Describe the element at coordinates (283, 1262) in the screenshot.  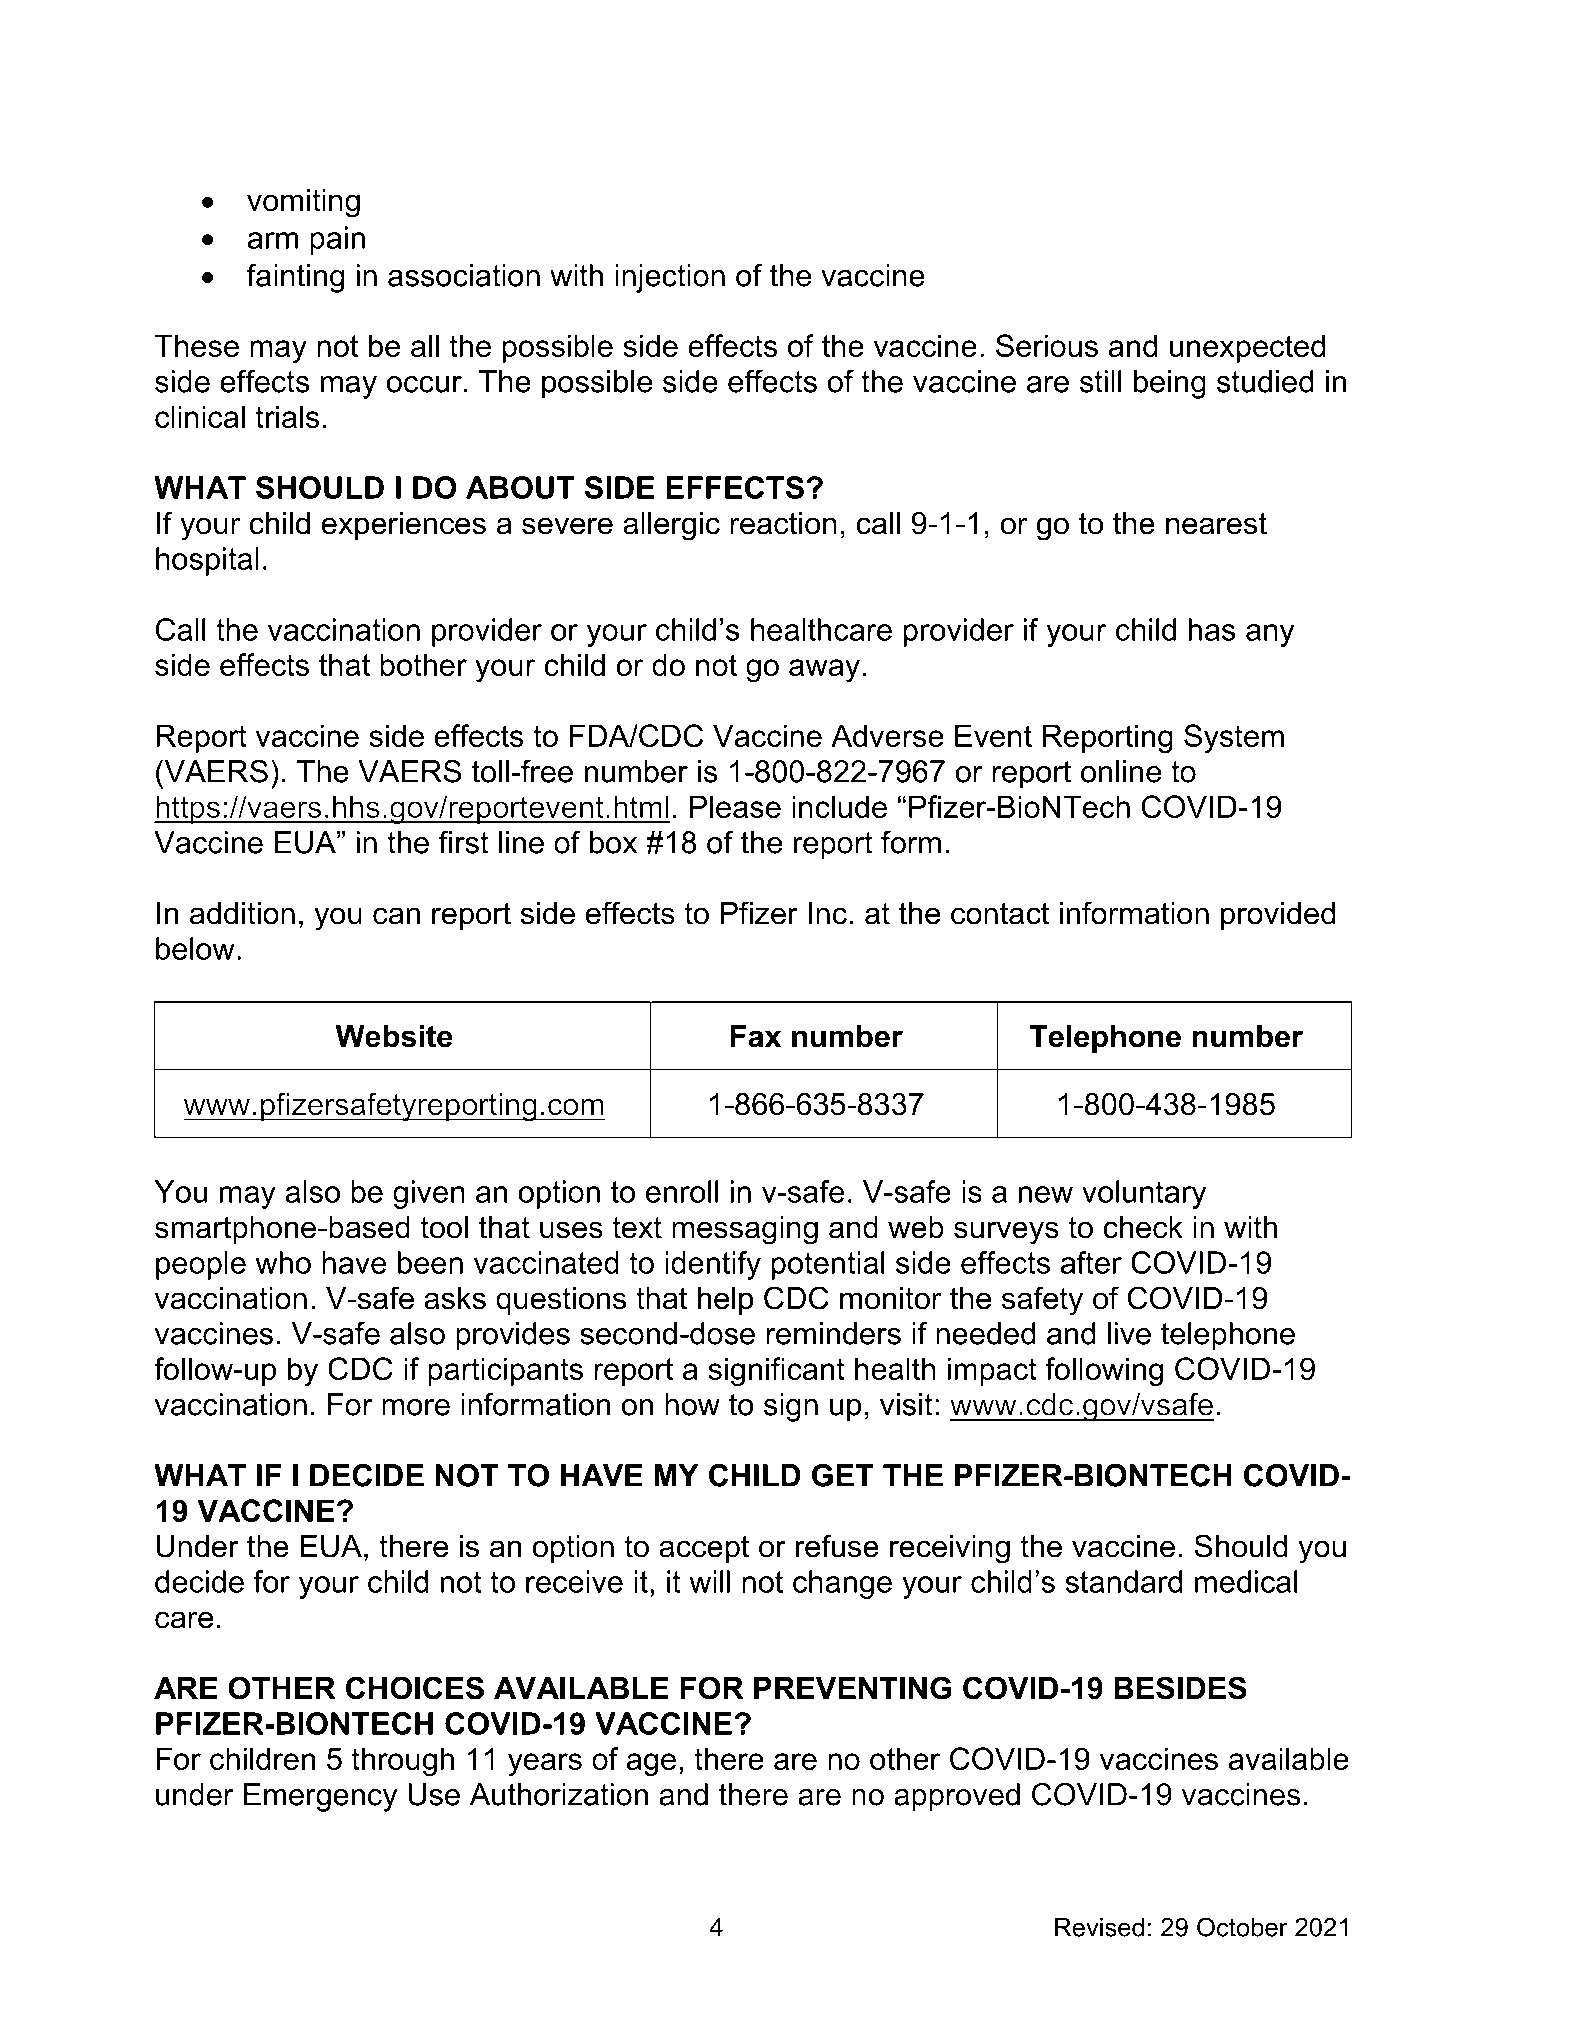
I see `who` at that location.
